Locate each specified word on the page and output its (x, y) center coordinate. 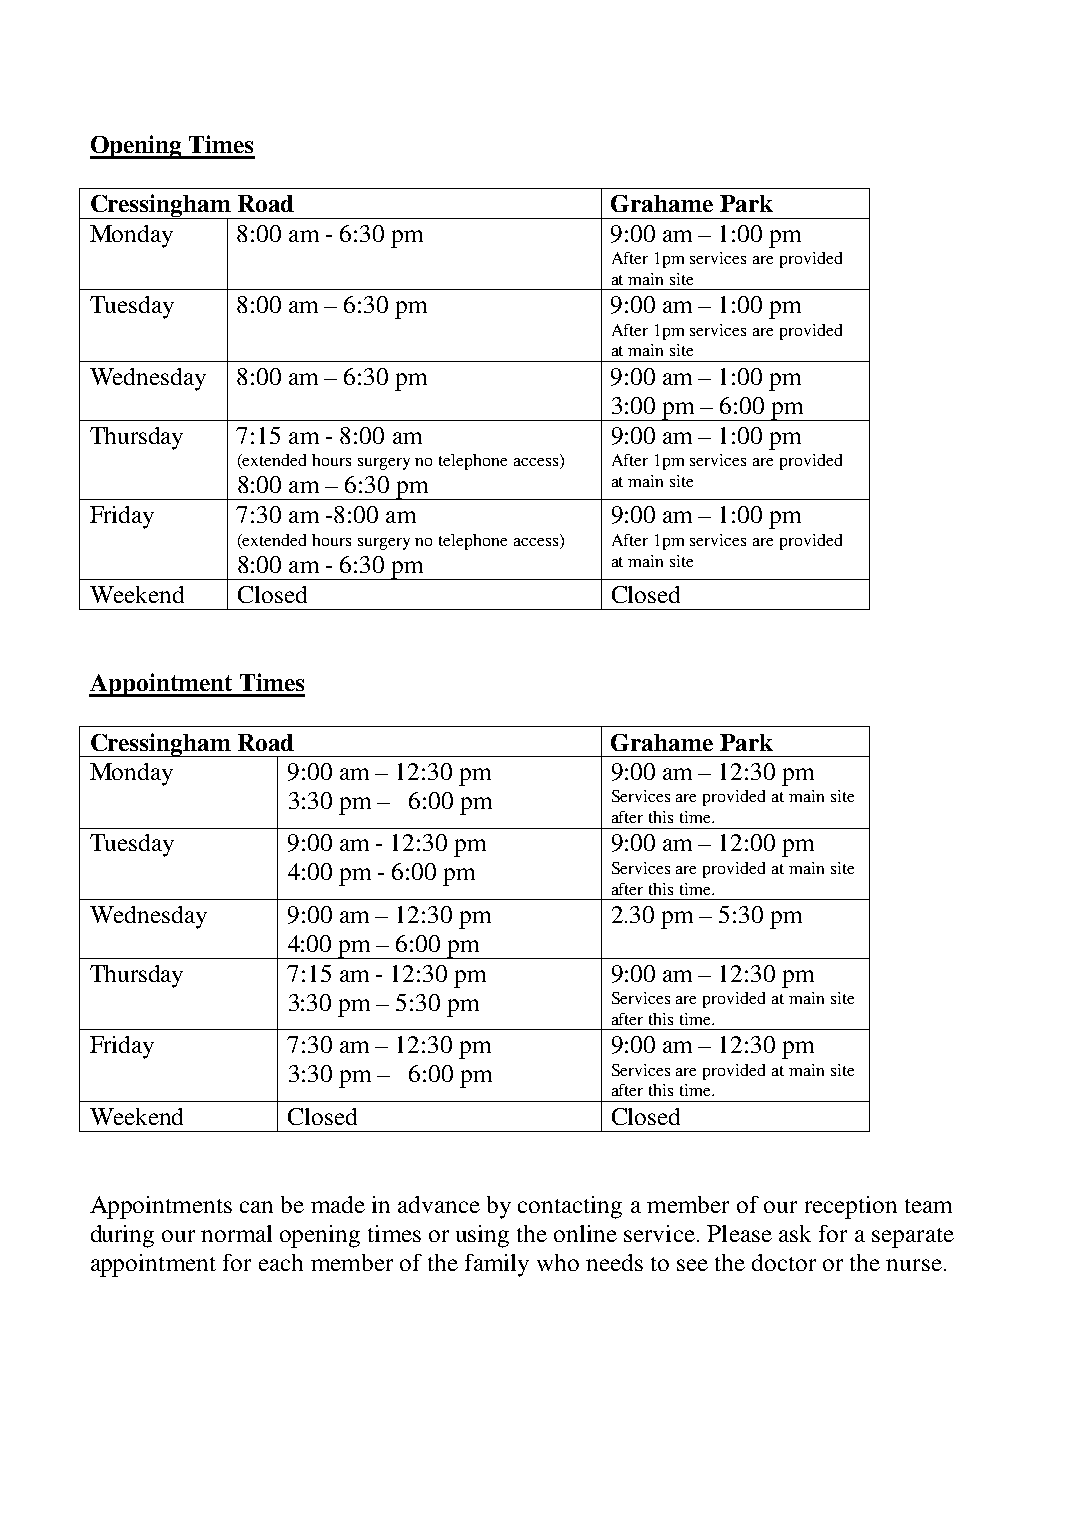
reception (851, 1207)
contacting (570, 1207)
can (256, 1207)
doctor (784, 1262)
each (281, 1262)
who (558, 1262)
